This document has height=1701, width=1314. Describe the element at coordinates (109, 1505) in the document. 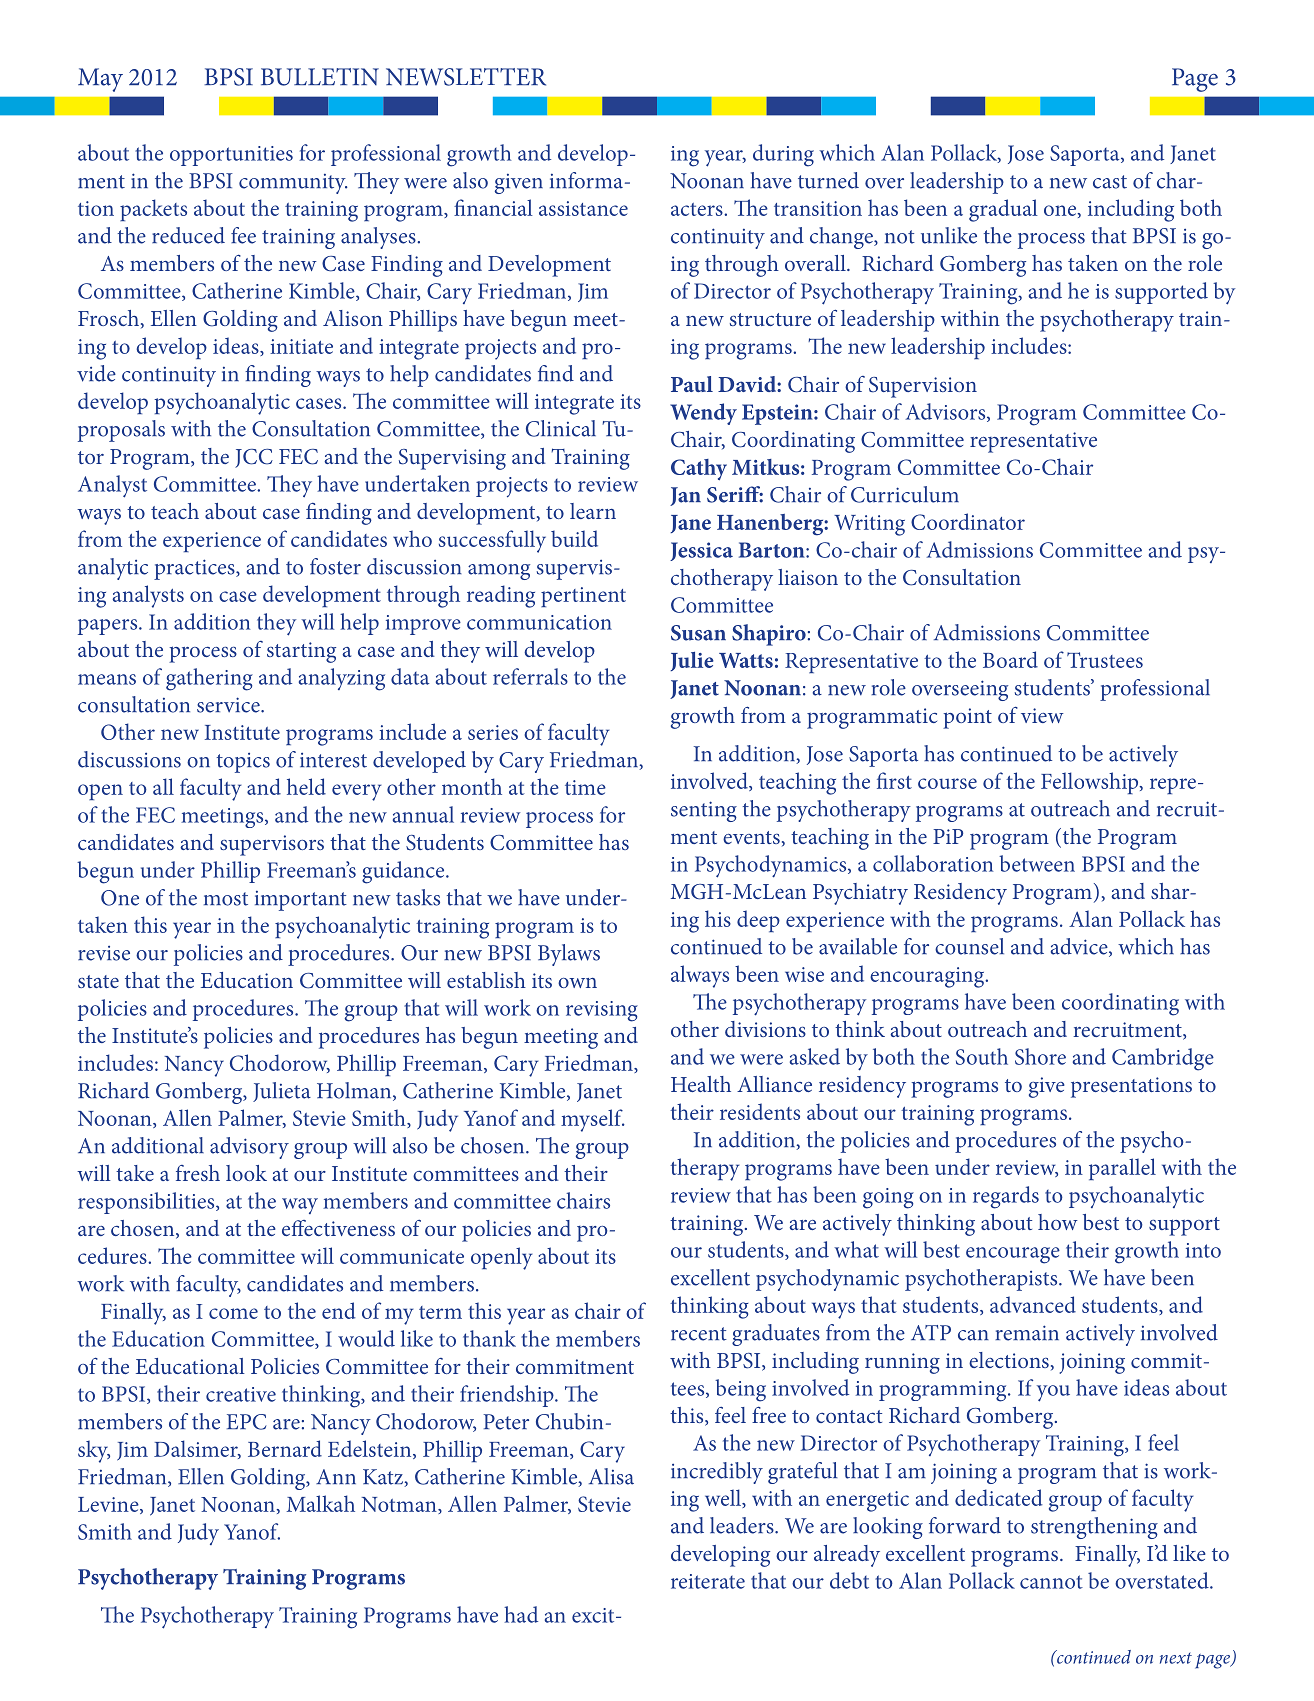

I see `Levine` at that location.
